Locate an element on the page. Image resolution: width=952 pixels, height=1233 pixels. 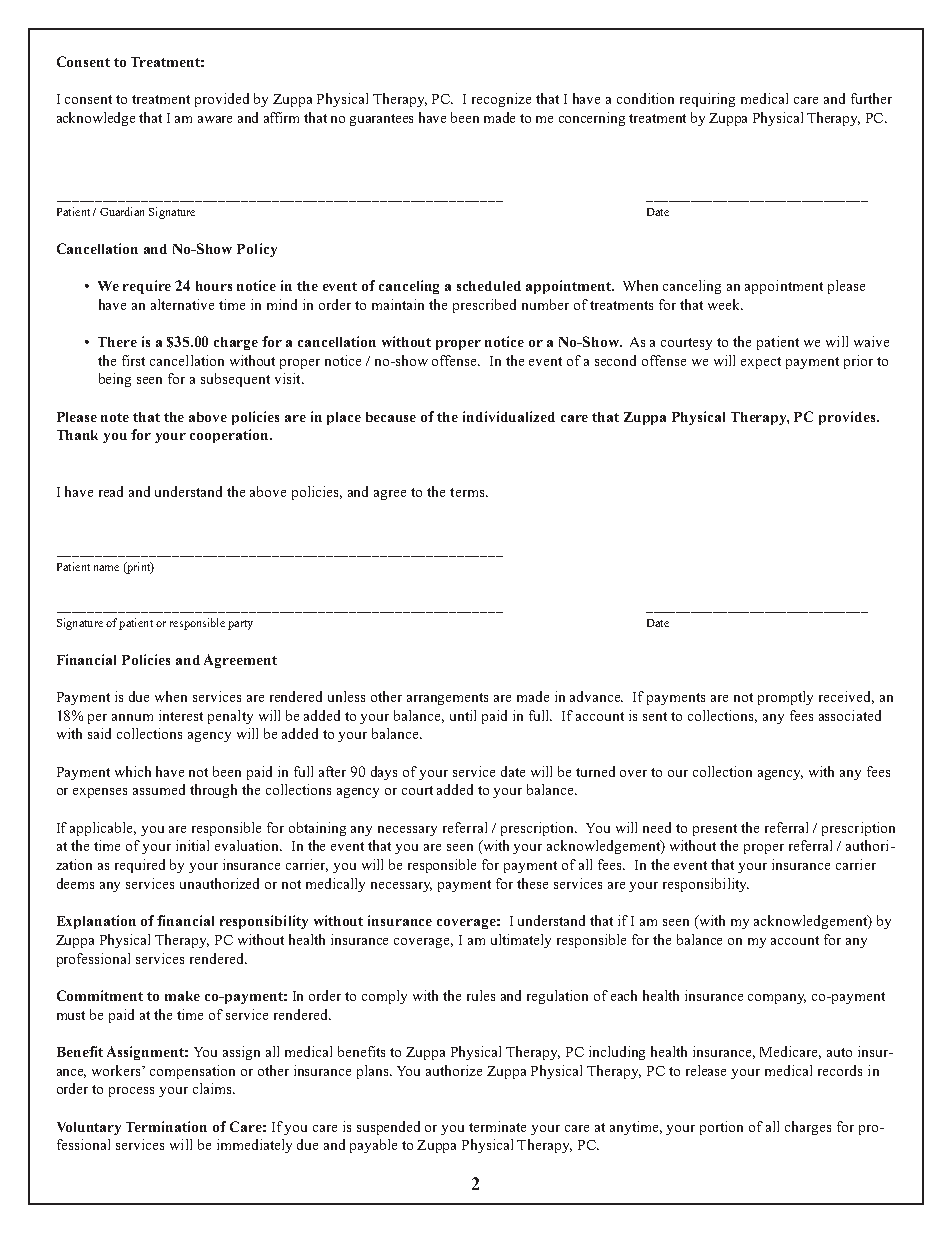
days is located at coordinates (384, 773).
